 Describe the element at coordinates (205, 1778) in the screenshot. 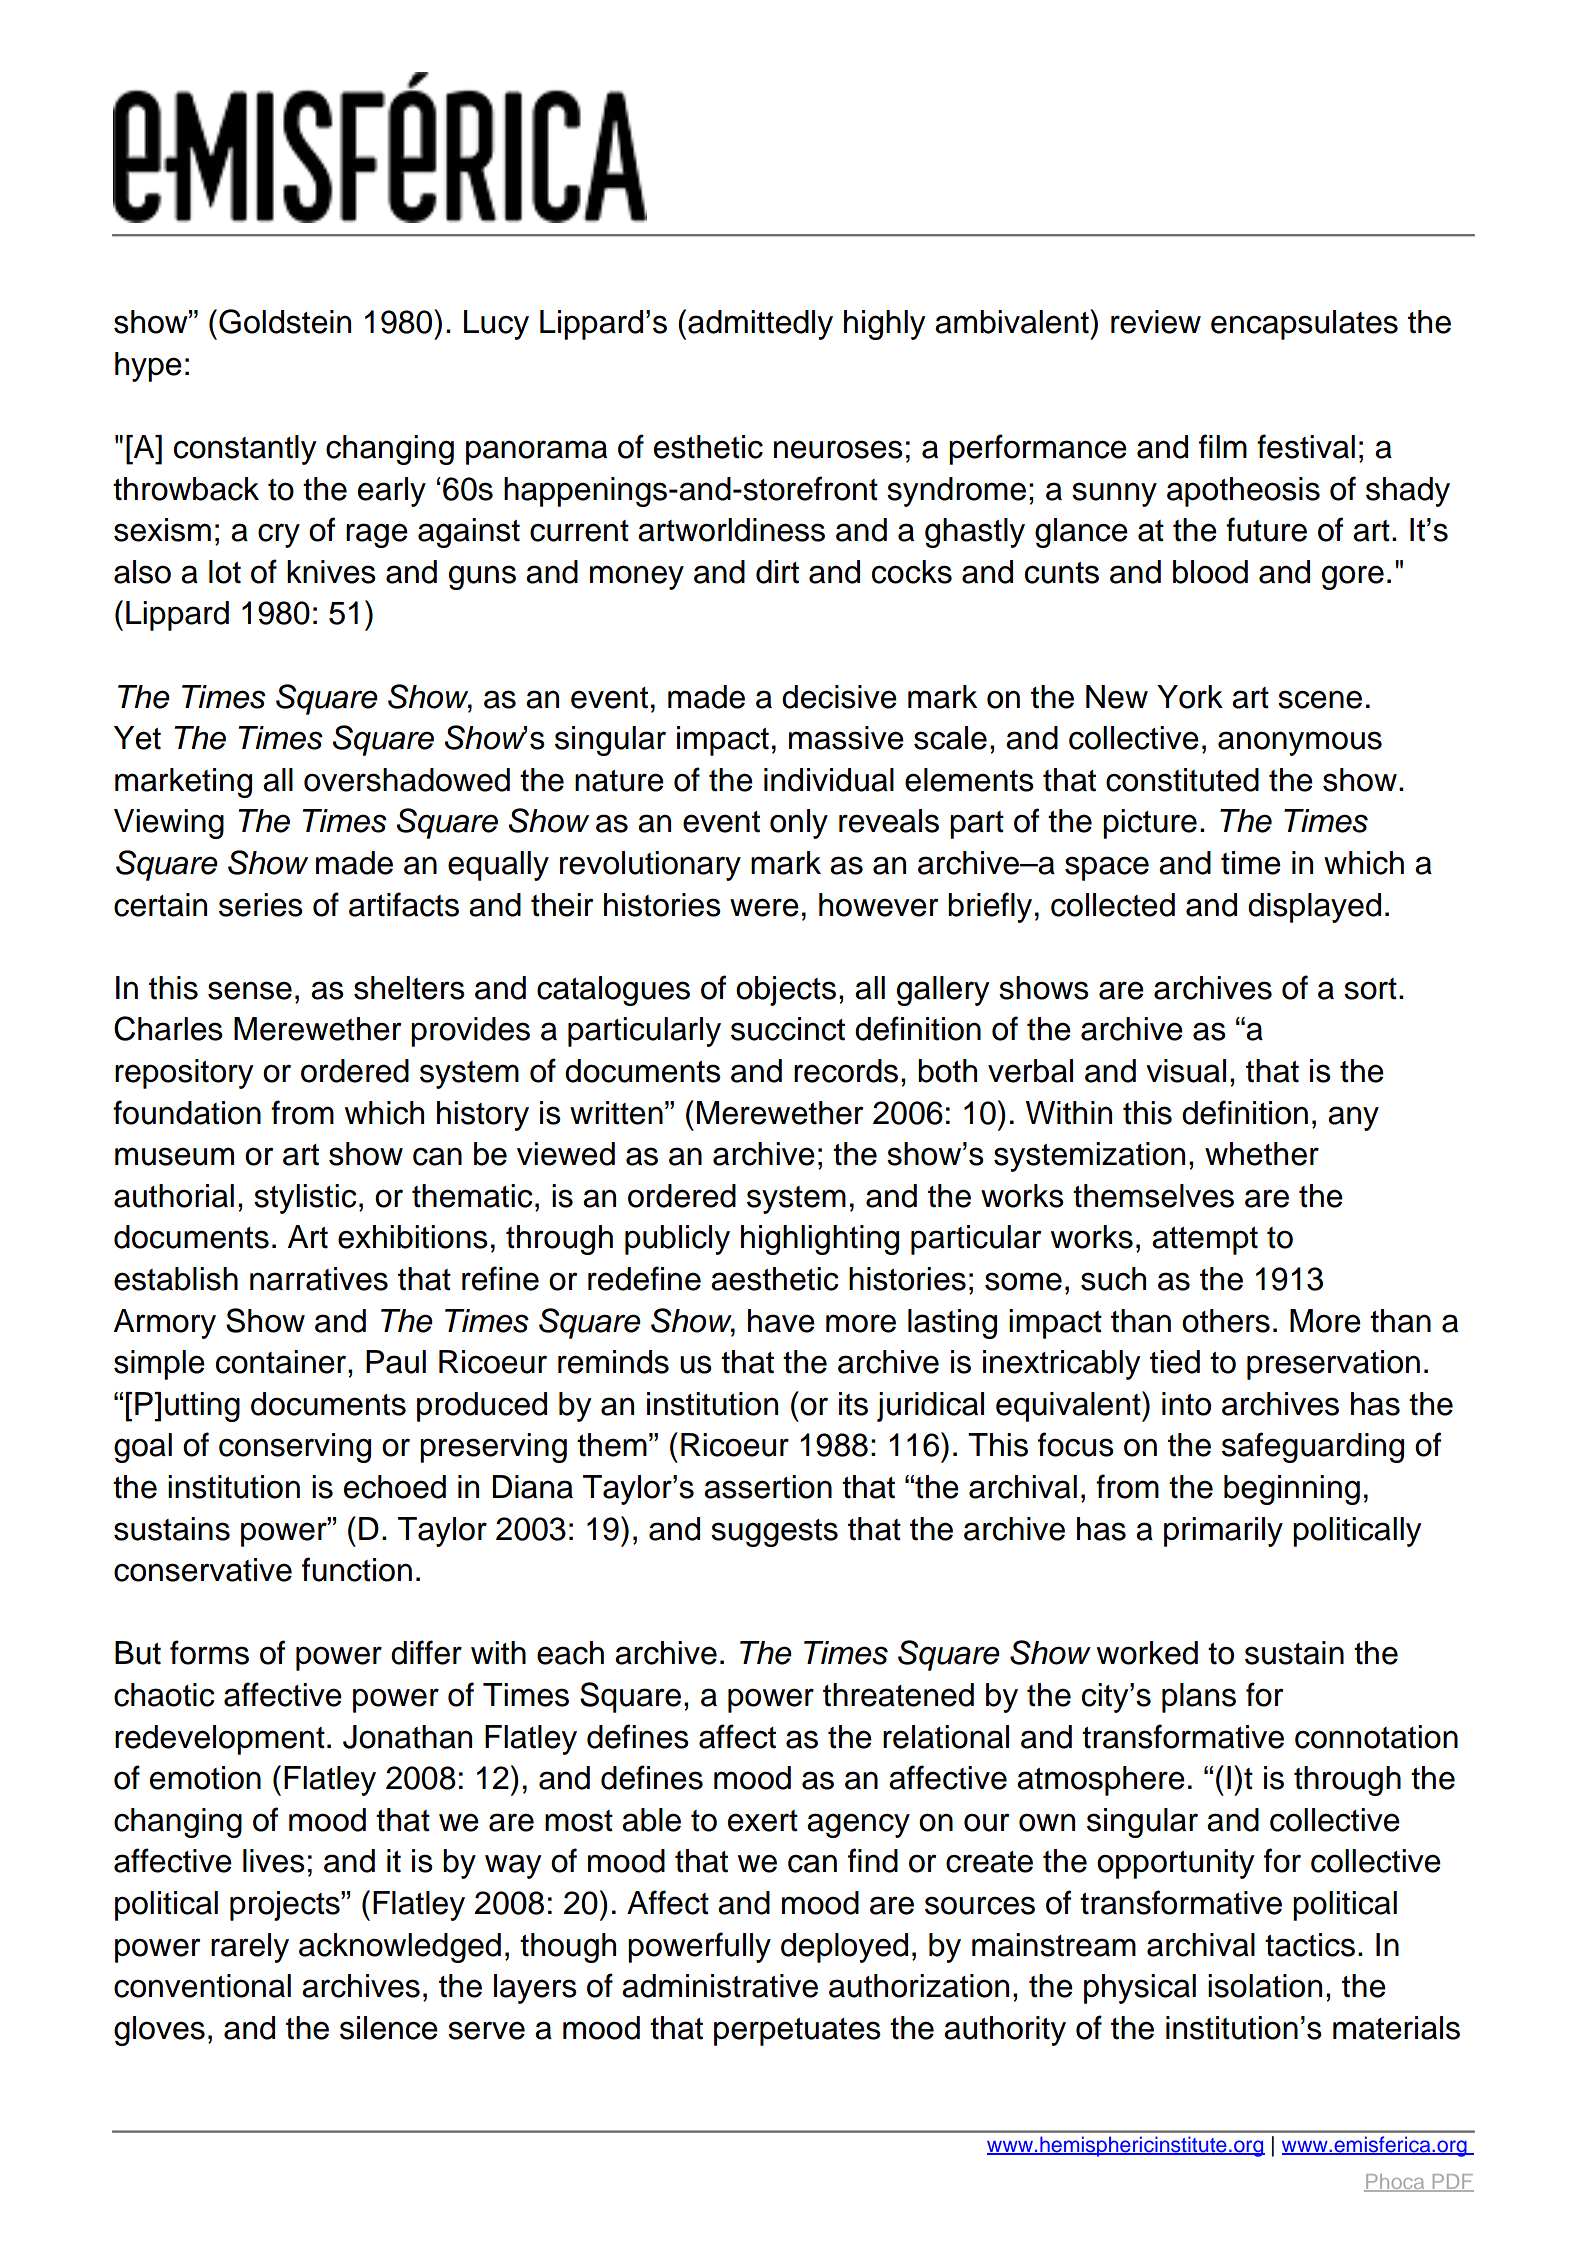

I see `emotion` at that location.
